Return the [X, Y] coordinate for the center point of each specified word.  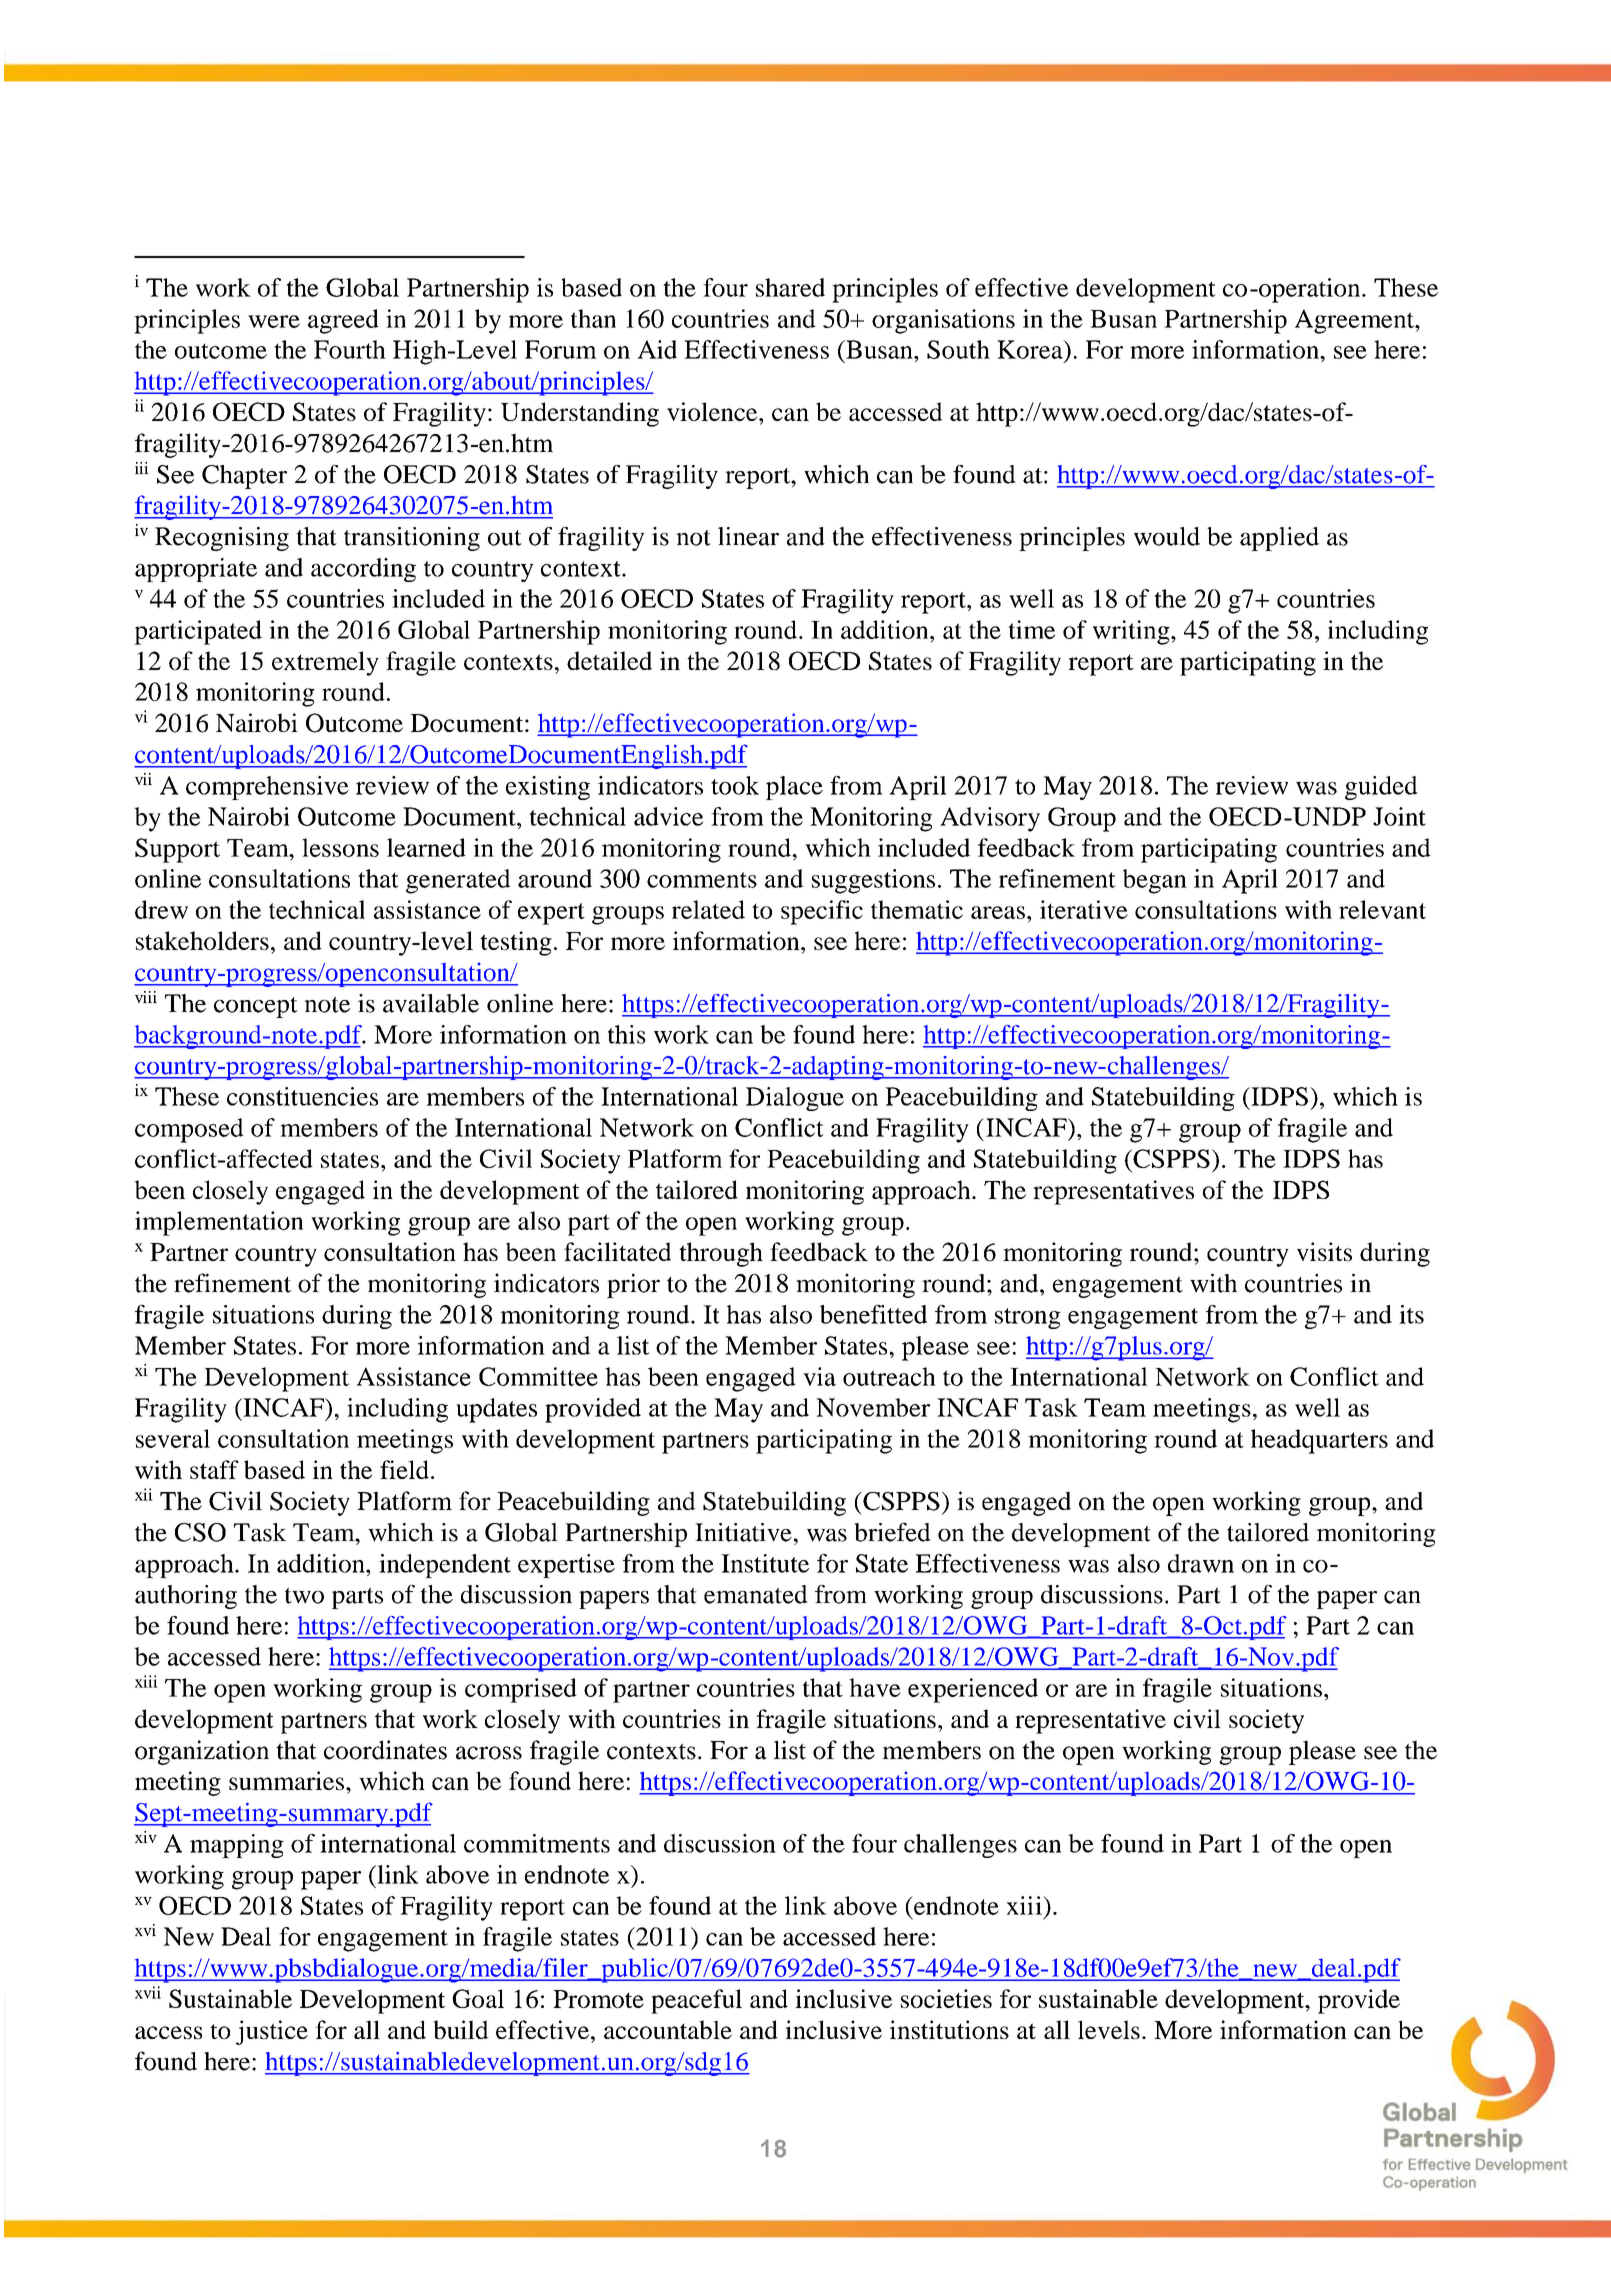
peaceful [696, 2001]
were [274, 321]
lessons [340, 847]
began [1155, 881]
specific [822, 912]
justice [272, 2032]
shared [790, 287]
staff [214, 1469]
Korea [1031, 349]
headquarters [1319, 1441]
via [819, 1376]
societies [946, 1998]
